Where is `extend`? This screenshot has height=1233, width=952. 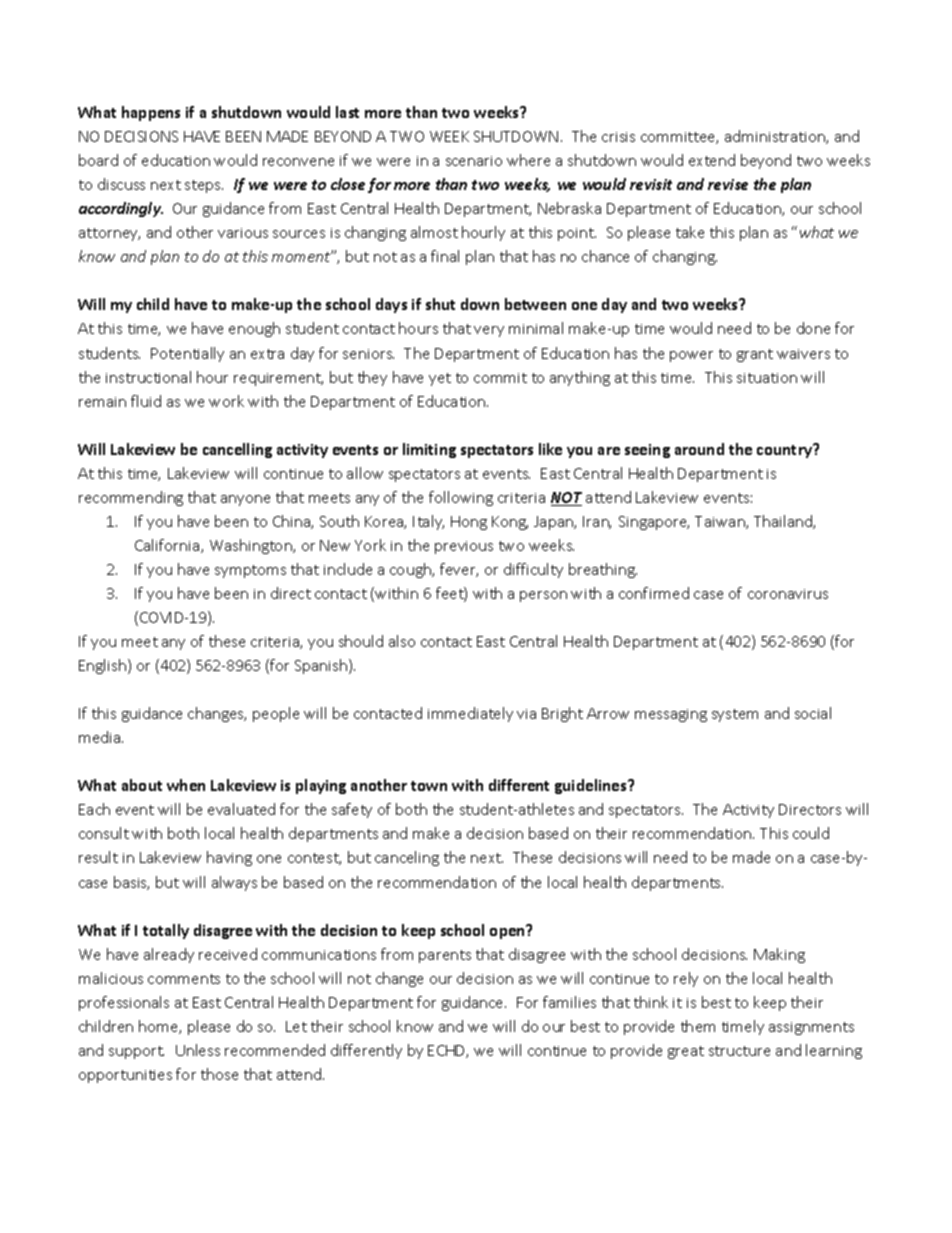 extend is located at coordinates (712, 160).
